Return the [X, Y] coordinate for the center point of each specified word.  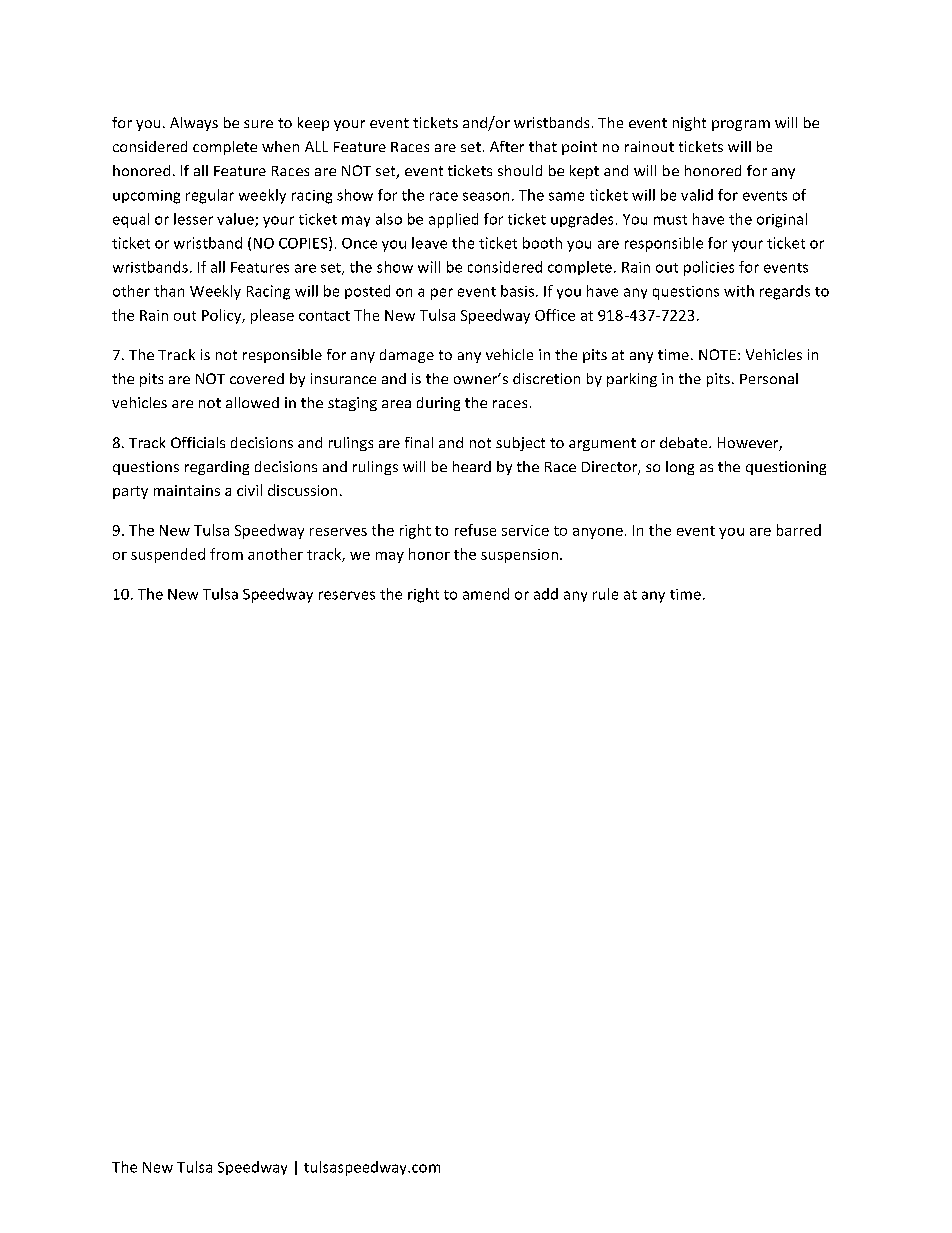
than [169, 291]
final [419, 442]
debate [685, 442]
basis [517, 291]
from [226, 554]
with [739, 291]
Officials [198, 442]
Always [194, 124]
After [507, 146]
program [741, 125]
